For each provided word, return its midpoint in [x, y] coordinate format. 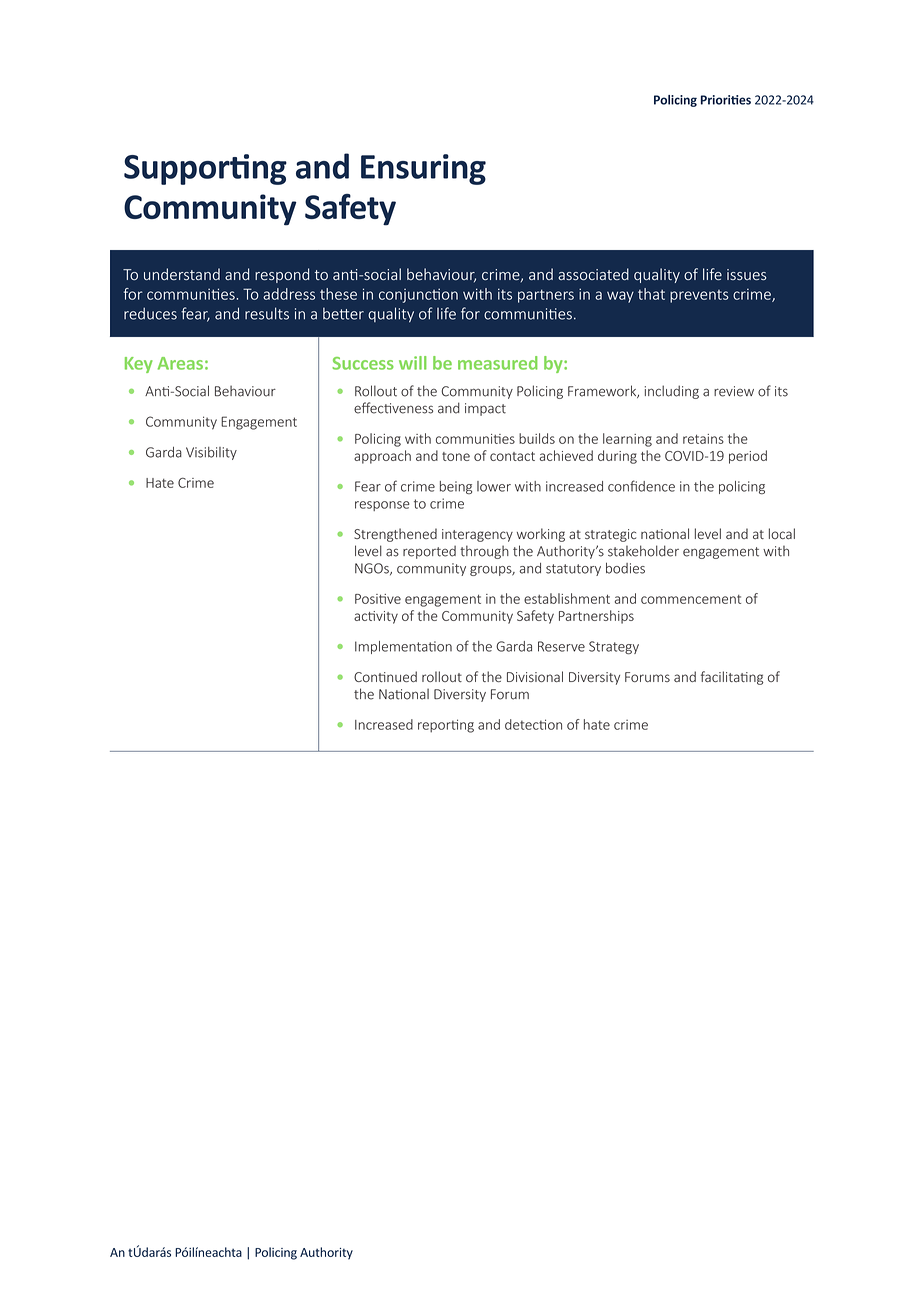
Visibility [211, 453]
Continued [385, 676]
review [734, 391]
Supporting [205, 169]
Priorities [726, 100]
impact [485, 409]
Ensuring [423, 169]
